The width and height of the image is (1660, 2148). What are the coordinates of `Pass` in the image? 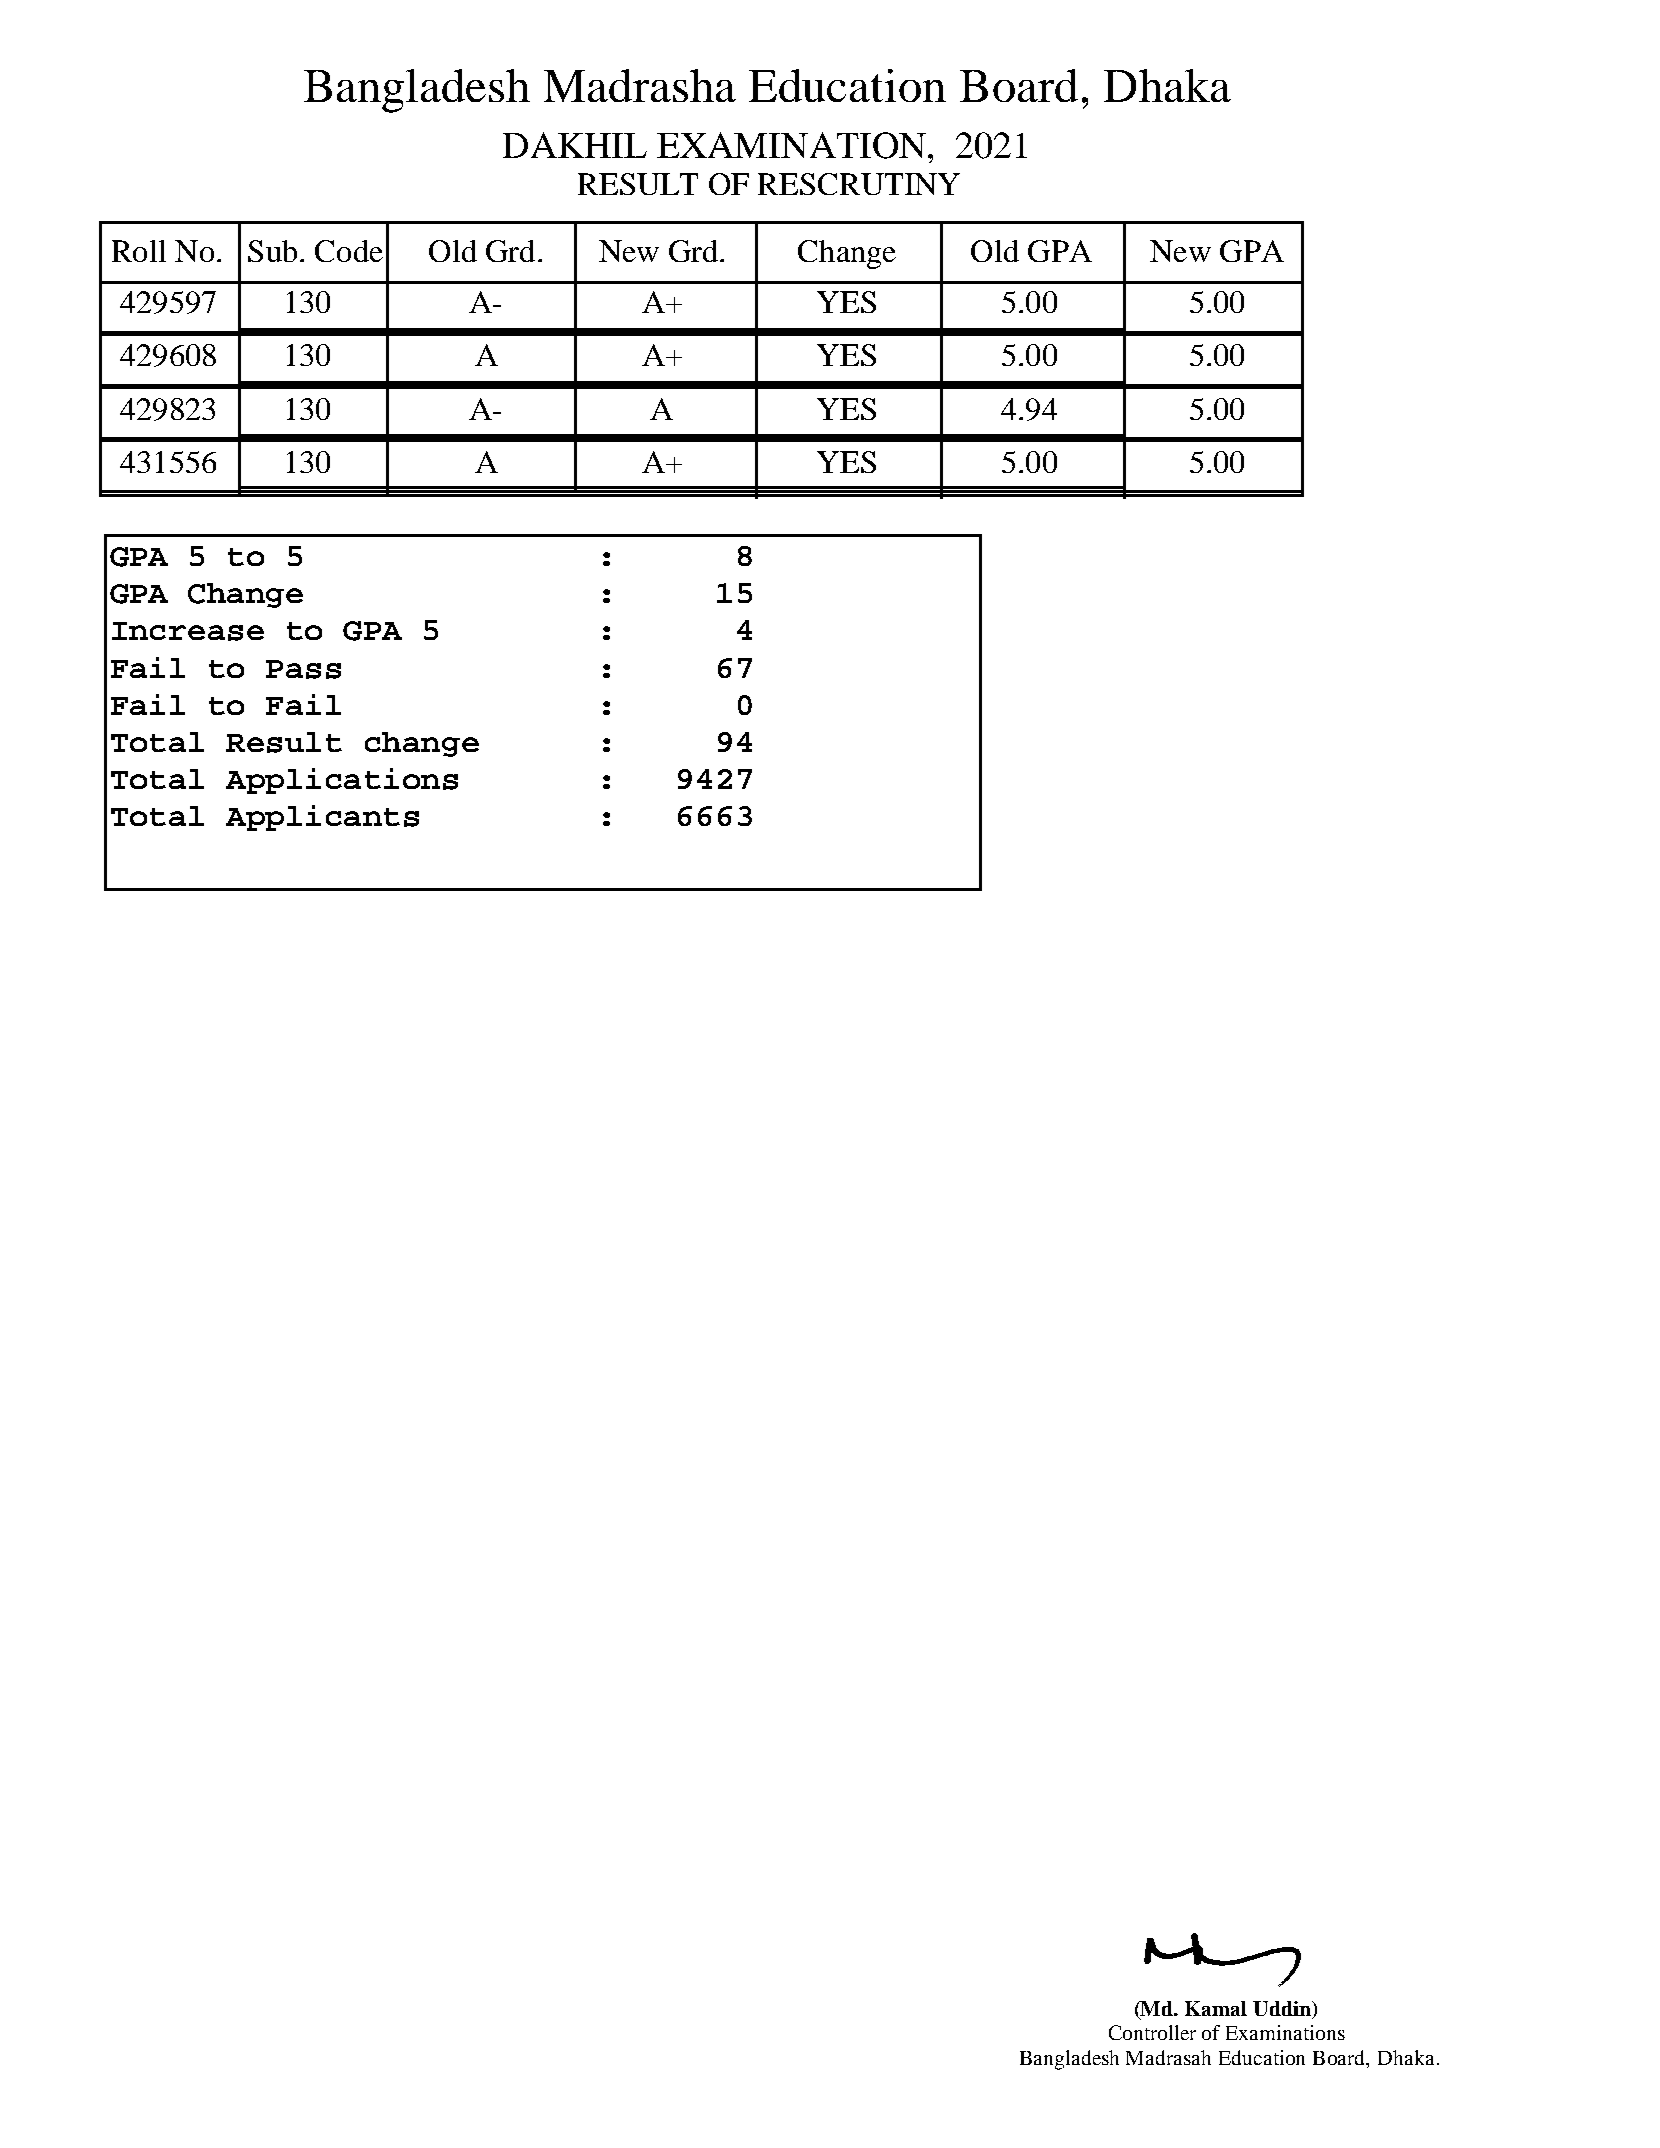 It's located at (303, 669).
